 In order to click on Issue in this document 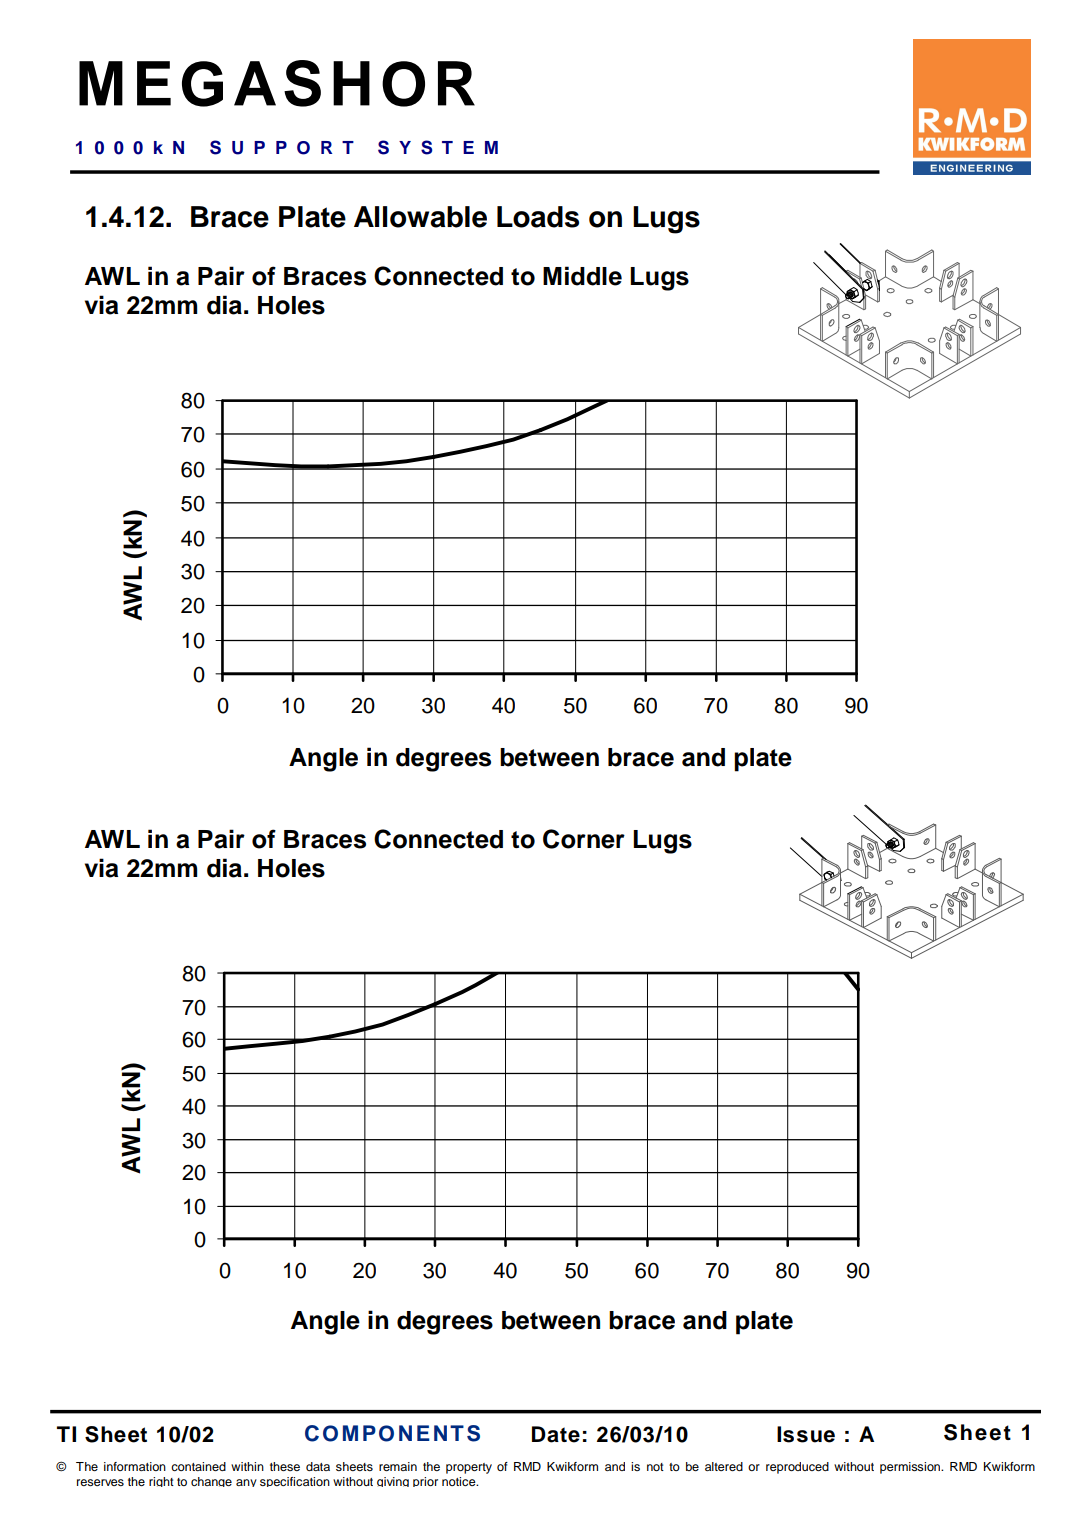, I will do `click(806, 1434)`.
